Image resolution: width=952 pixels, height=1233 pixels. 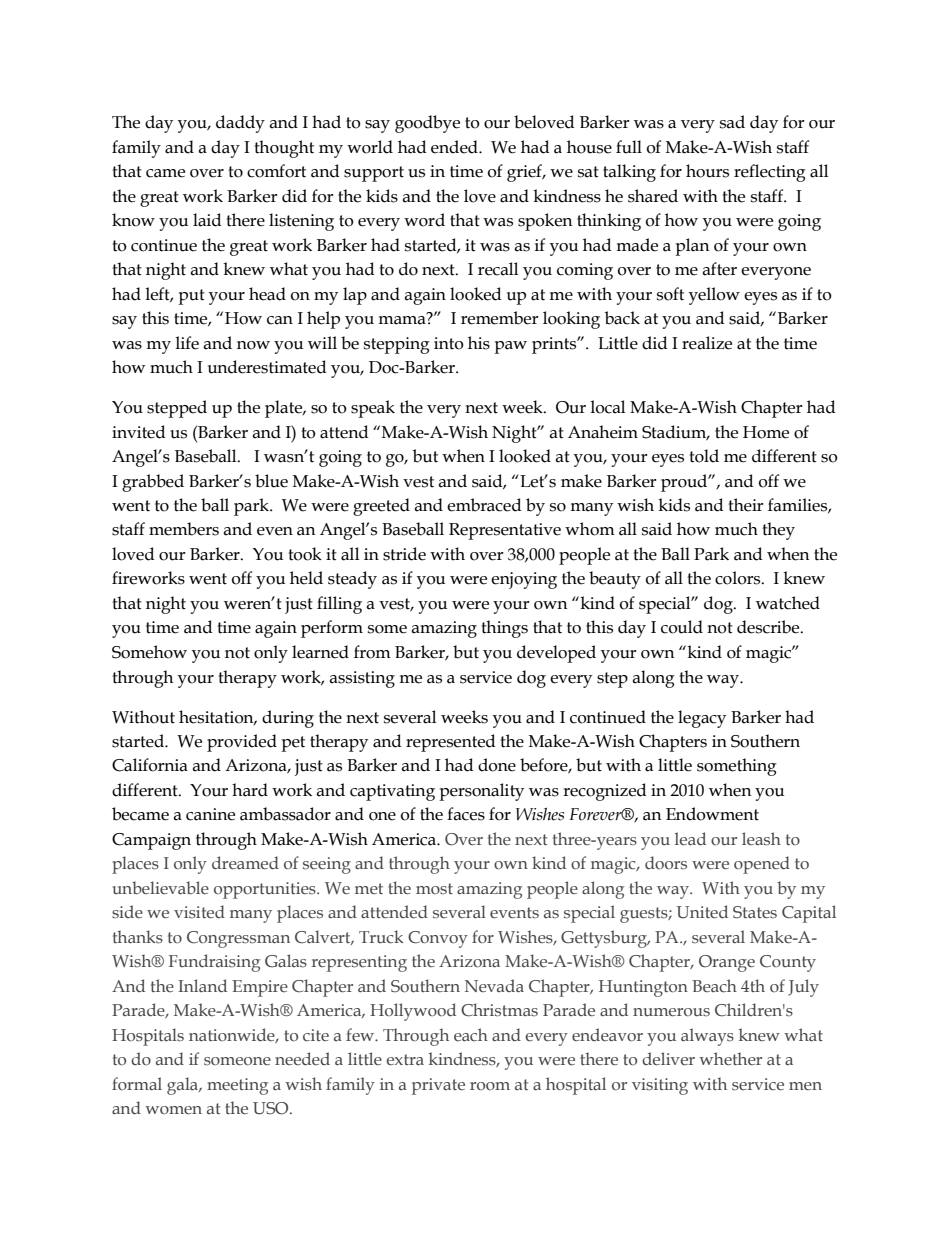 What do you see at coordinates (427, 124) in the page?
I see `goodbye` at bounding box center [427, 124].
